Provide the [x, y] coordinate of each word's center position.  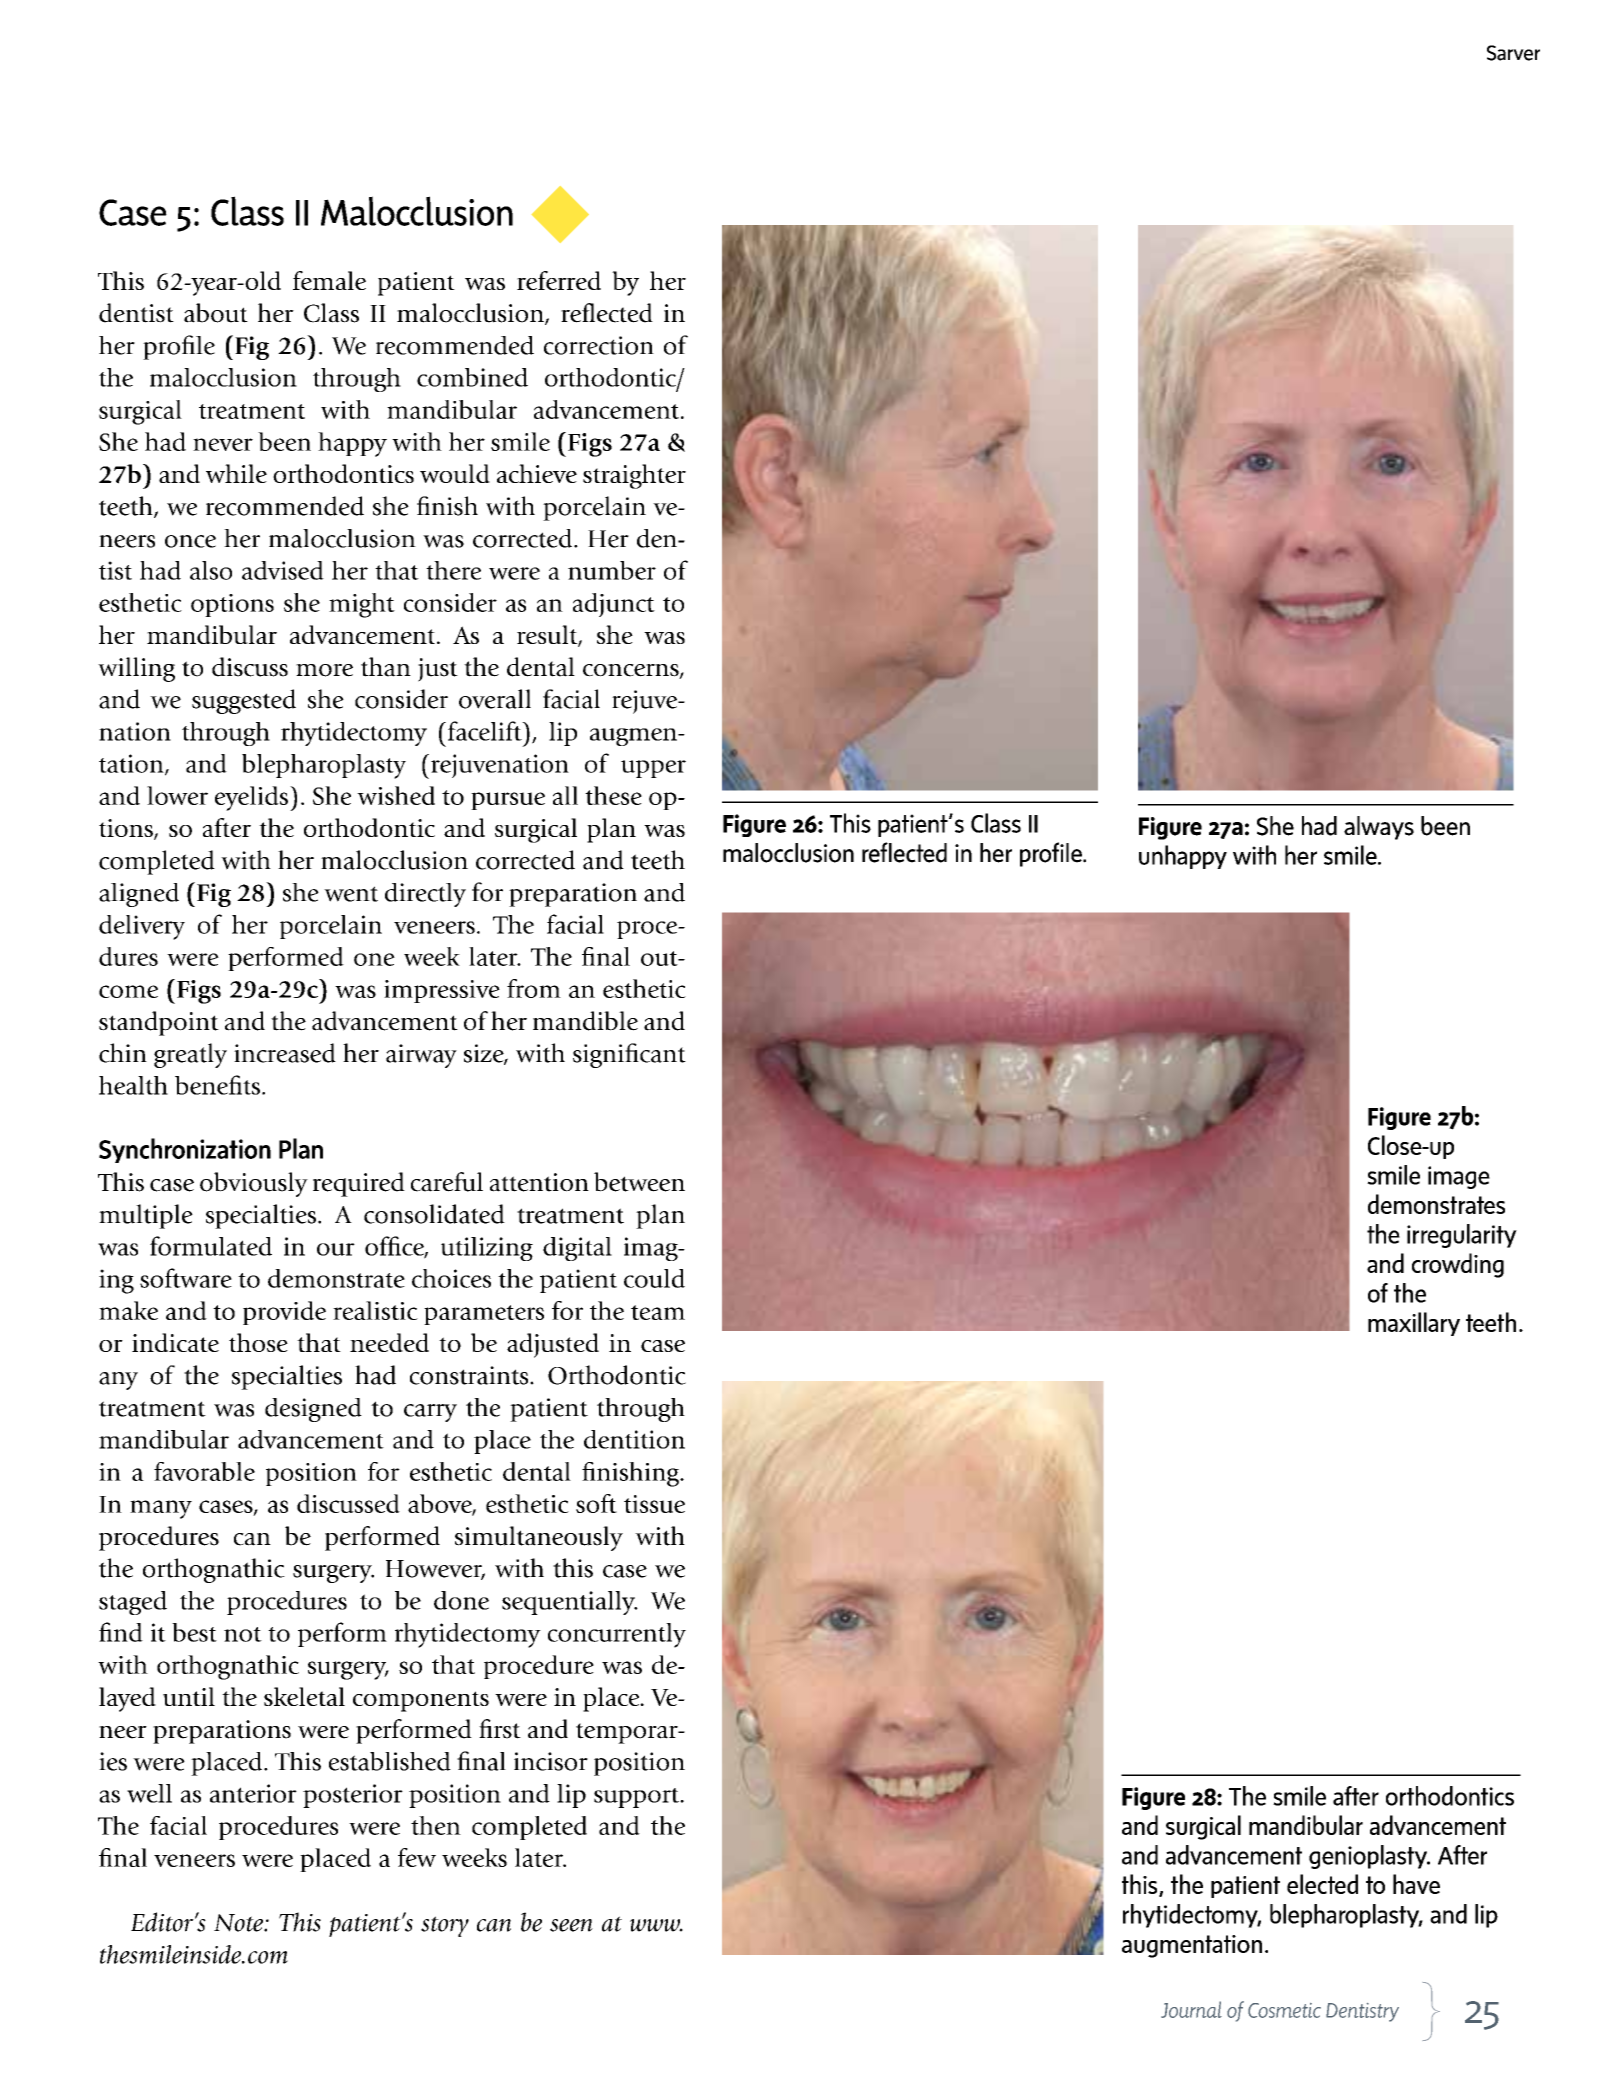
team [658, 1312]
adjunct [614, 605]
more [324, 670]
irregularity [1462, 1236]
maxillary [1414, 1324]
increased [285, 1053]
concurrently [617, 1635]
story [445, 1926]
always [1379, 828]
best [194, 1632]
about [216, 313]
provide [284, 1313]
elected [1322, 1884]
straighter [634, 476]
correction [599, 345]
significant [629, 1055]
